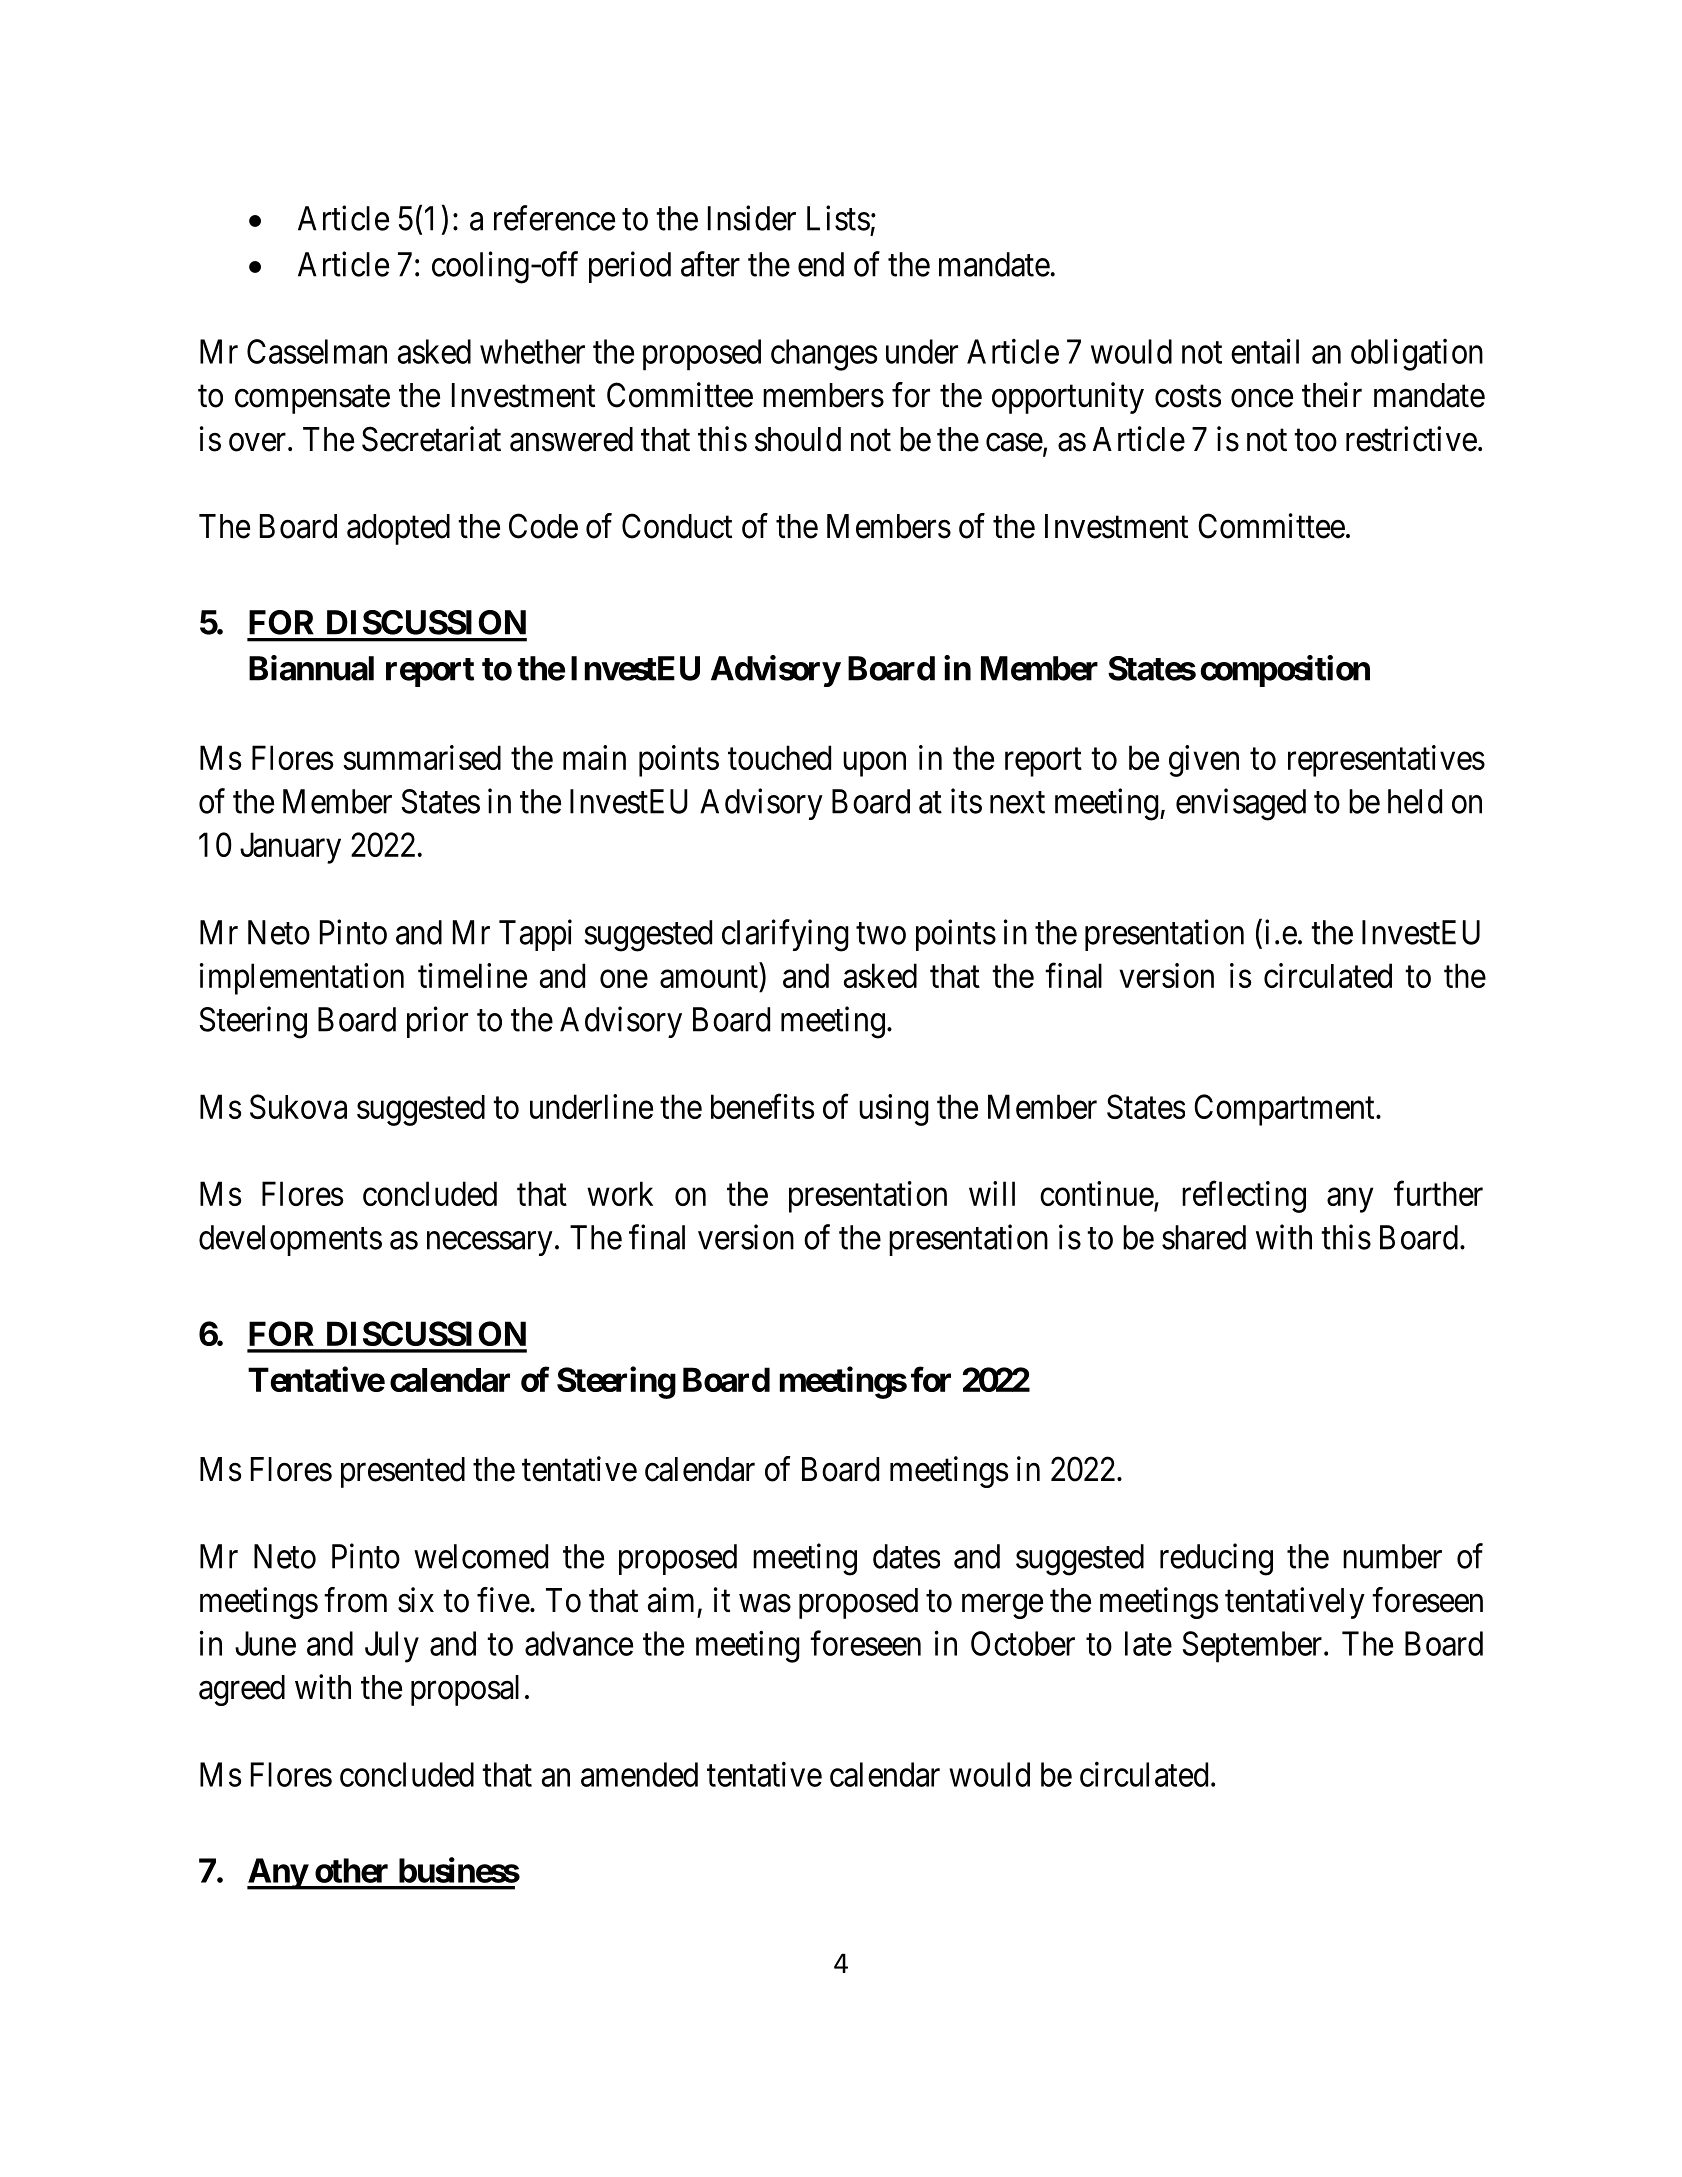 The height and width of the screenshot is (2177, 1682). I want to click on entail, so click(1265, 351).
